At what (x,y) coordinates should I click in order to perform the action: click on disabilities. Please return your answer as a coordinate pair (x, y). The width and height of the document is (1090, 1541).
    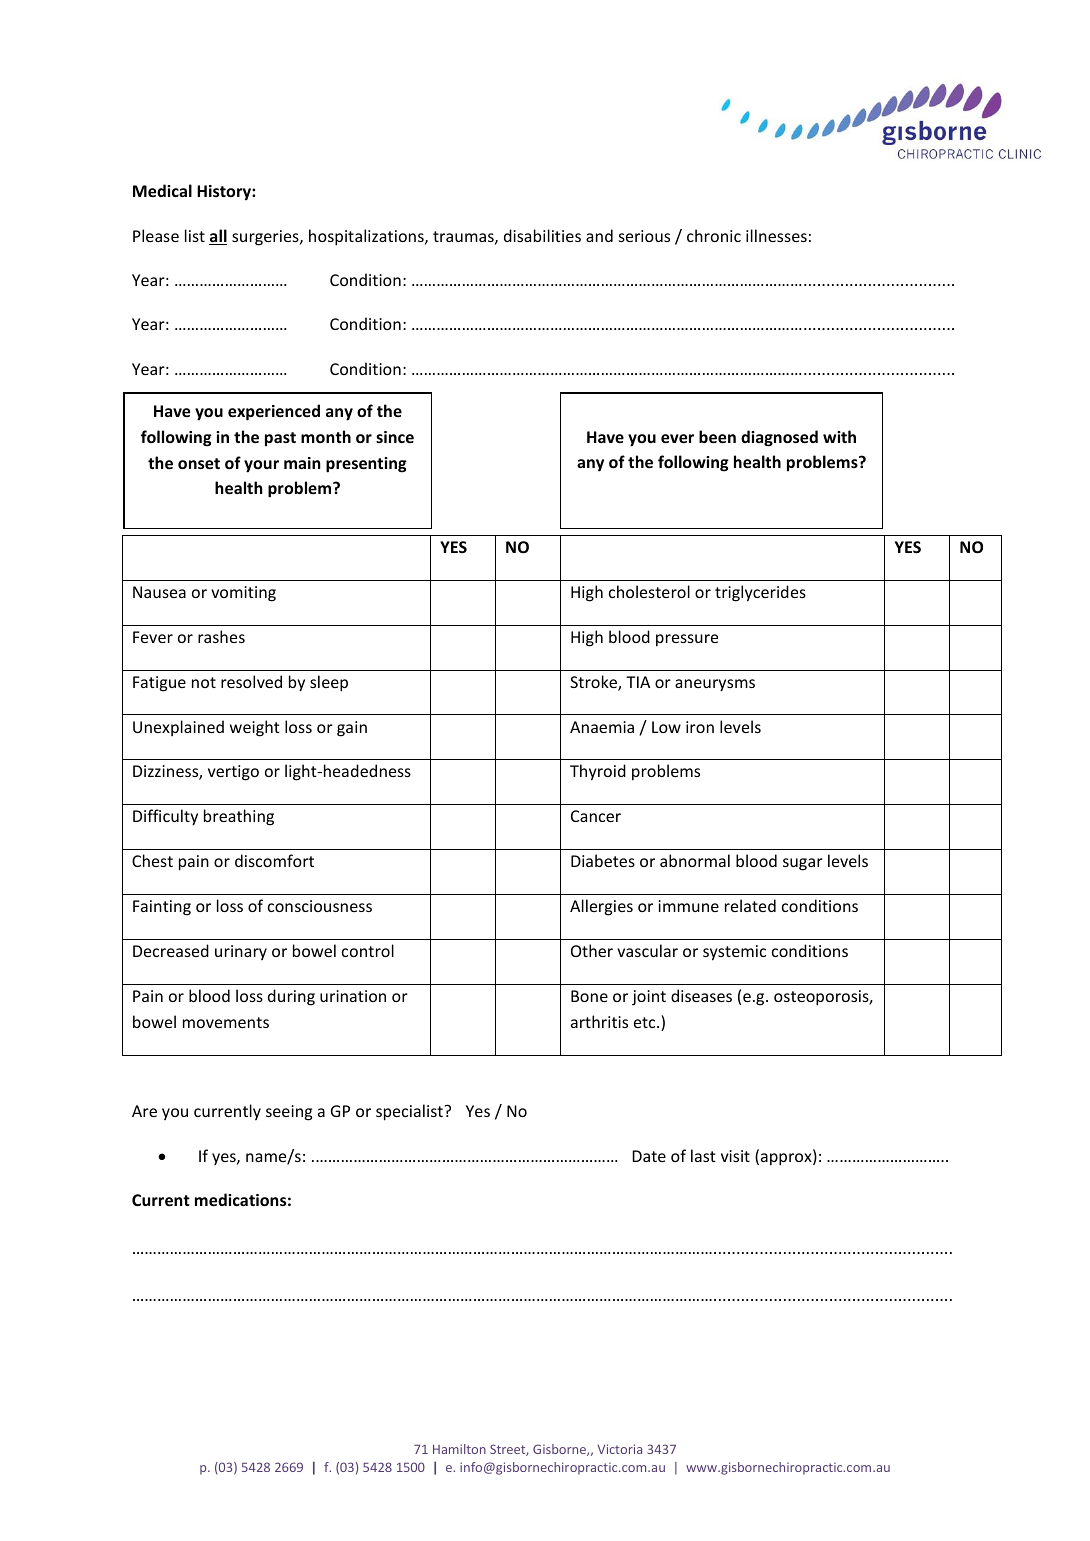
    Looking at the image, I should click on (542, 235).
